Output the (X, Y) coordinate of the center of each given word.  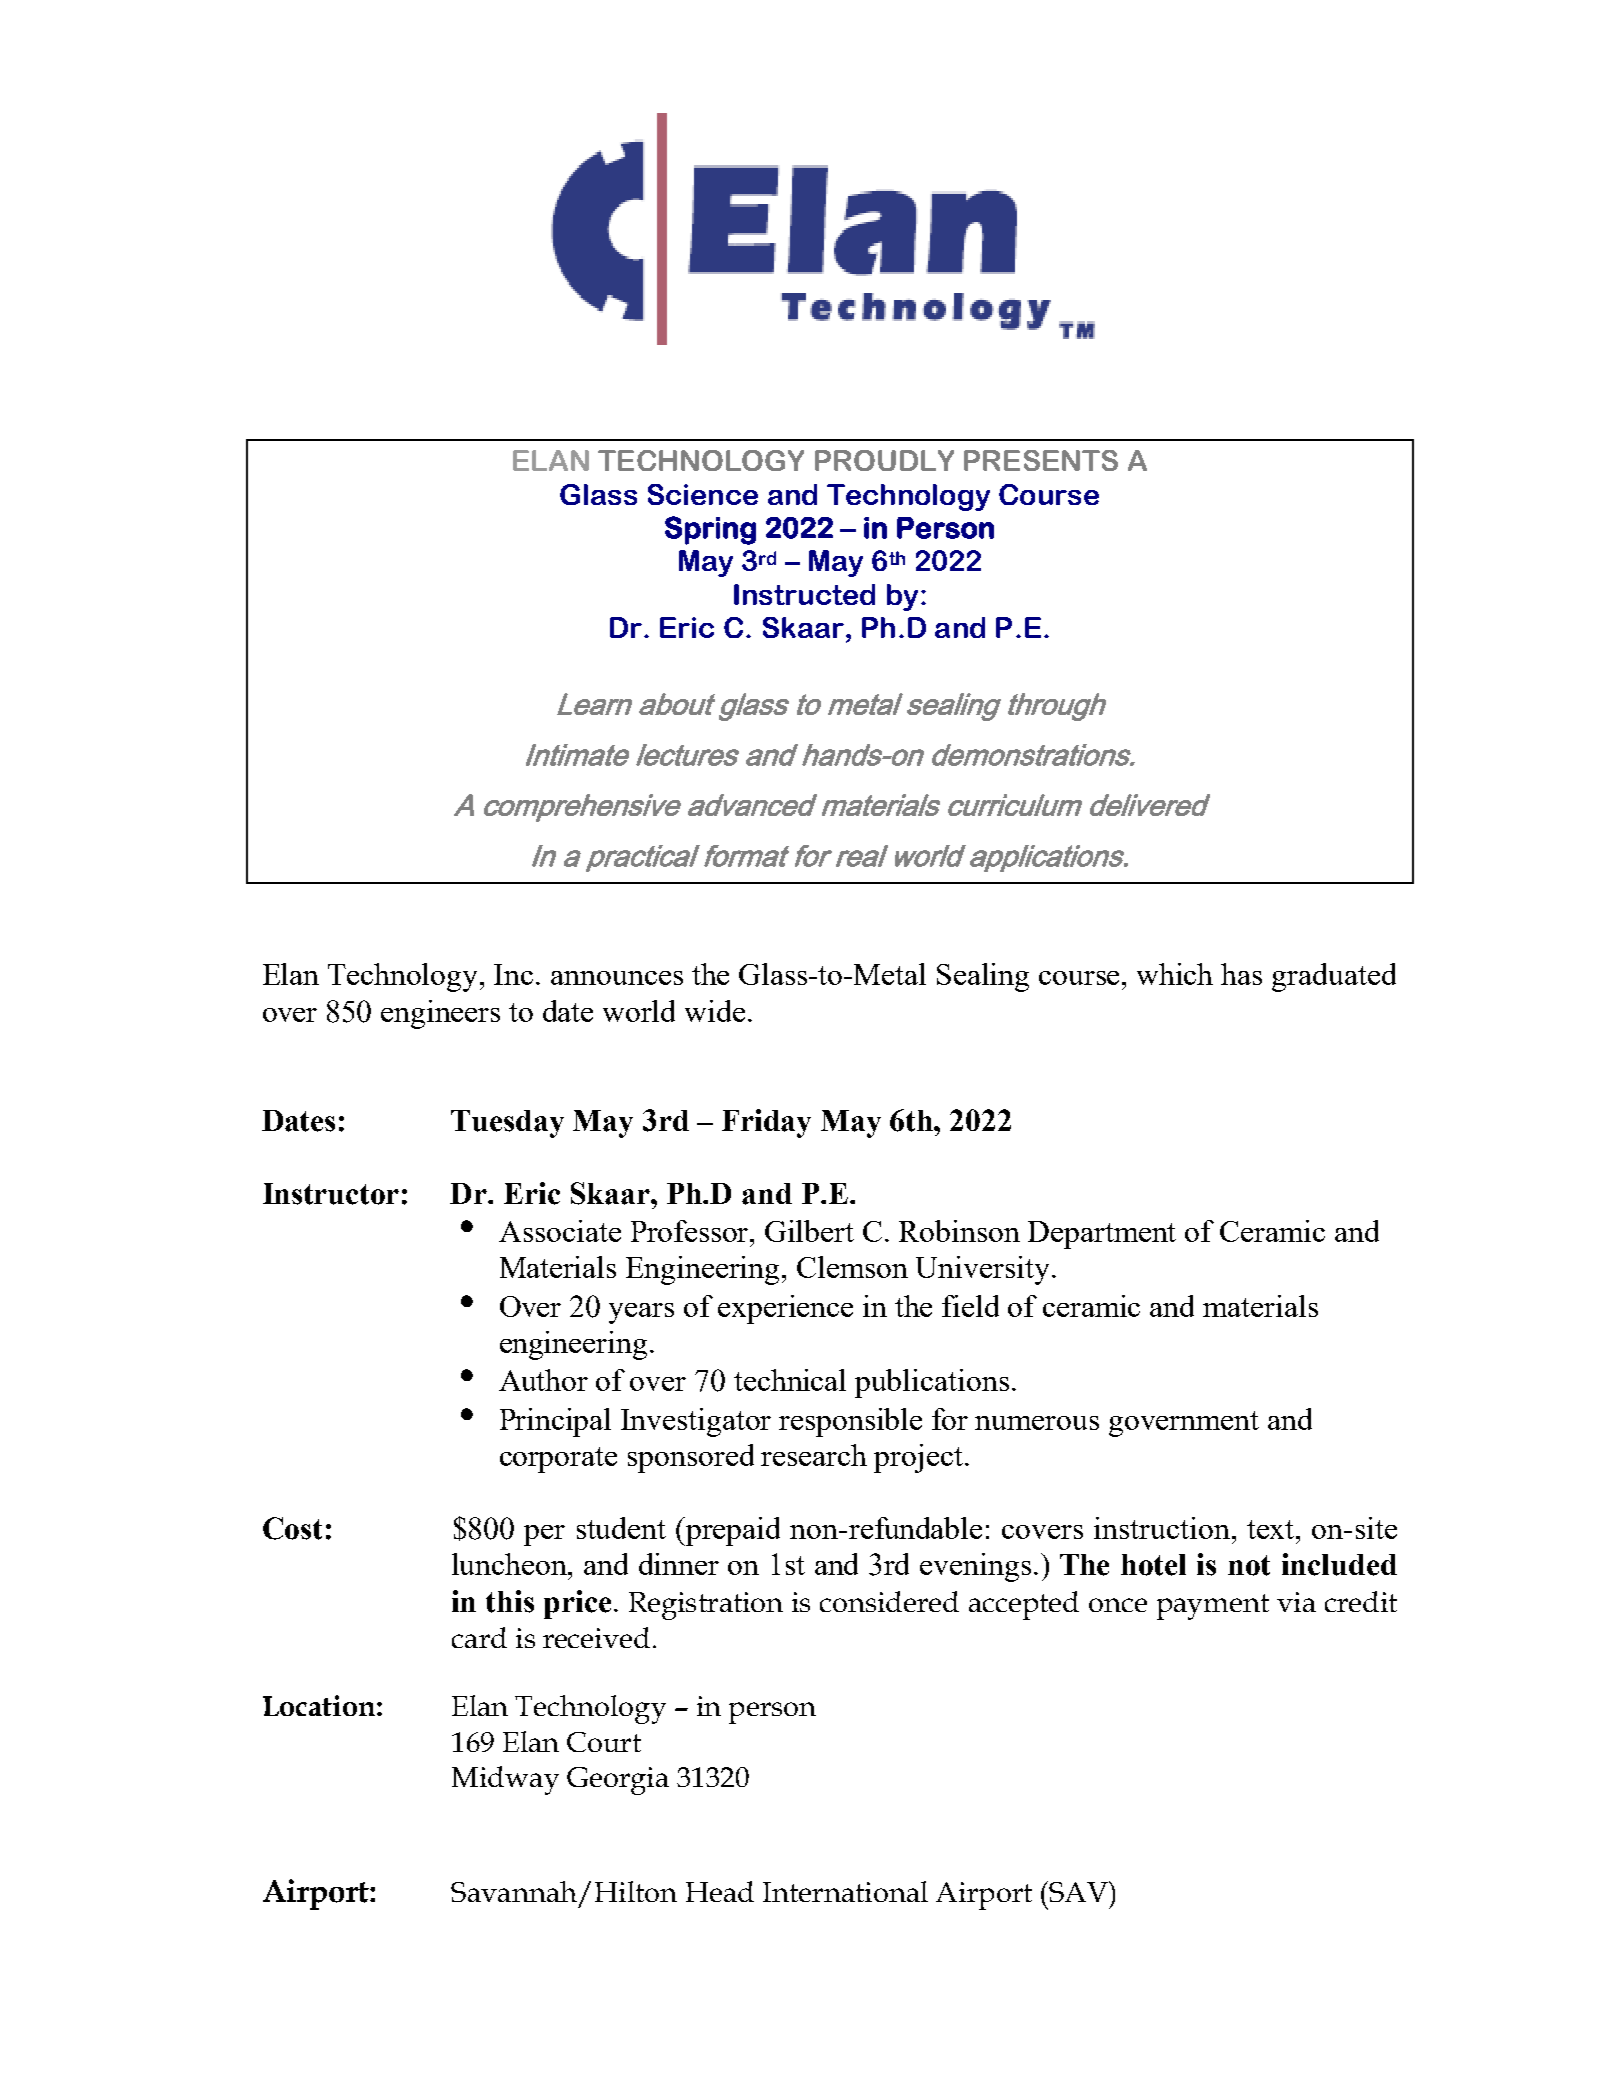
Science (703, 494)
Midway (505, 1780)
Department (1102, 1235)
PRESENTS (1041, 460)
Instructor (331, 1194)
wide (715, 1011)
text (1272, 1529)
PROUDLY (884, 460)
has (1241, 974)
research (814, 1455)
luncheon (511, 1564)
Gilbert (809, 1231)
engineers (440, 1014)
